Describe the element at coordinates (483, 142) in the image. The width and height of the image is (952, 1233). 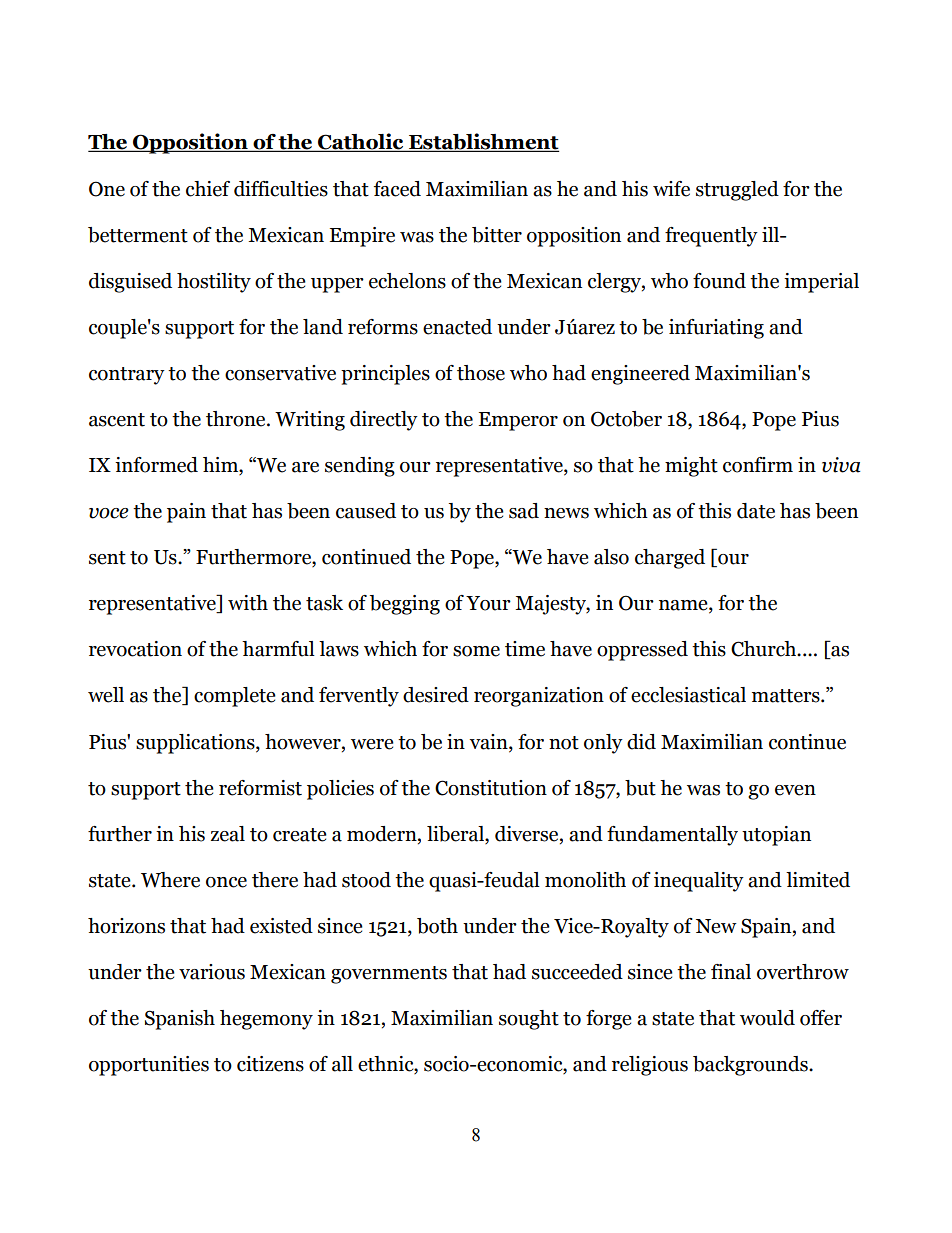
I see `Establishment` at that location.
